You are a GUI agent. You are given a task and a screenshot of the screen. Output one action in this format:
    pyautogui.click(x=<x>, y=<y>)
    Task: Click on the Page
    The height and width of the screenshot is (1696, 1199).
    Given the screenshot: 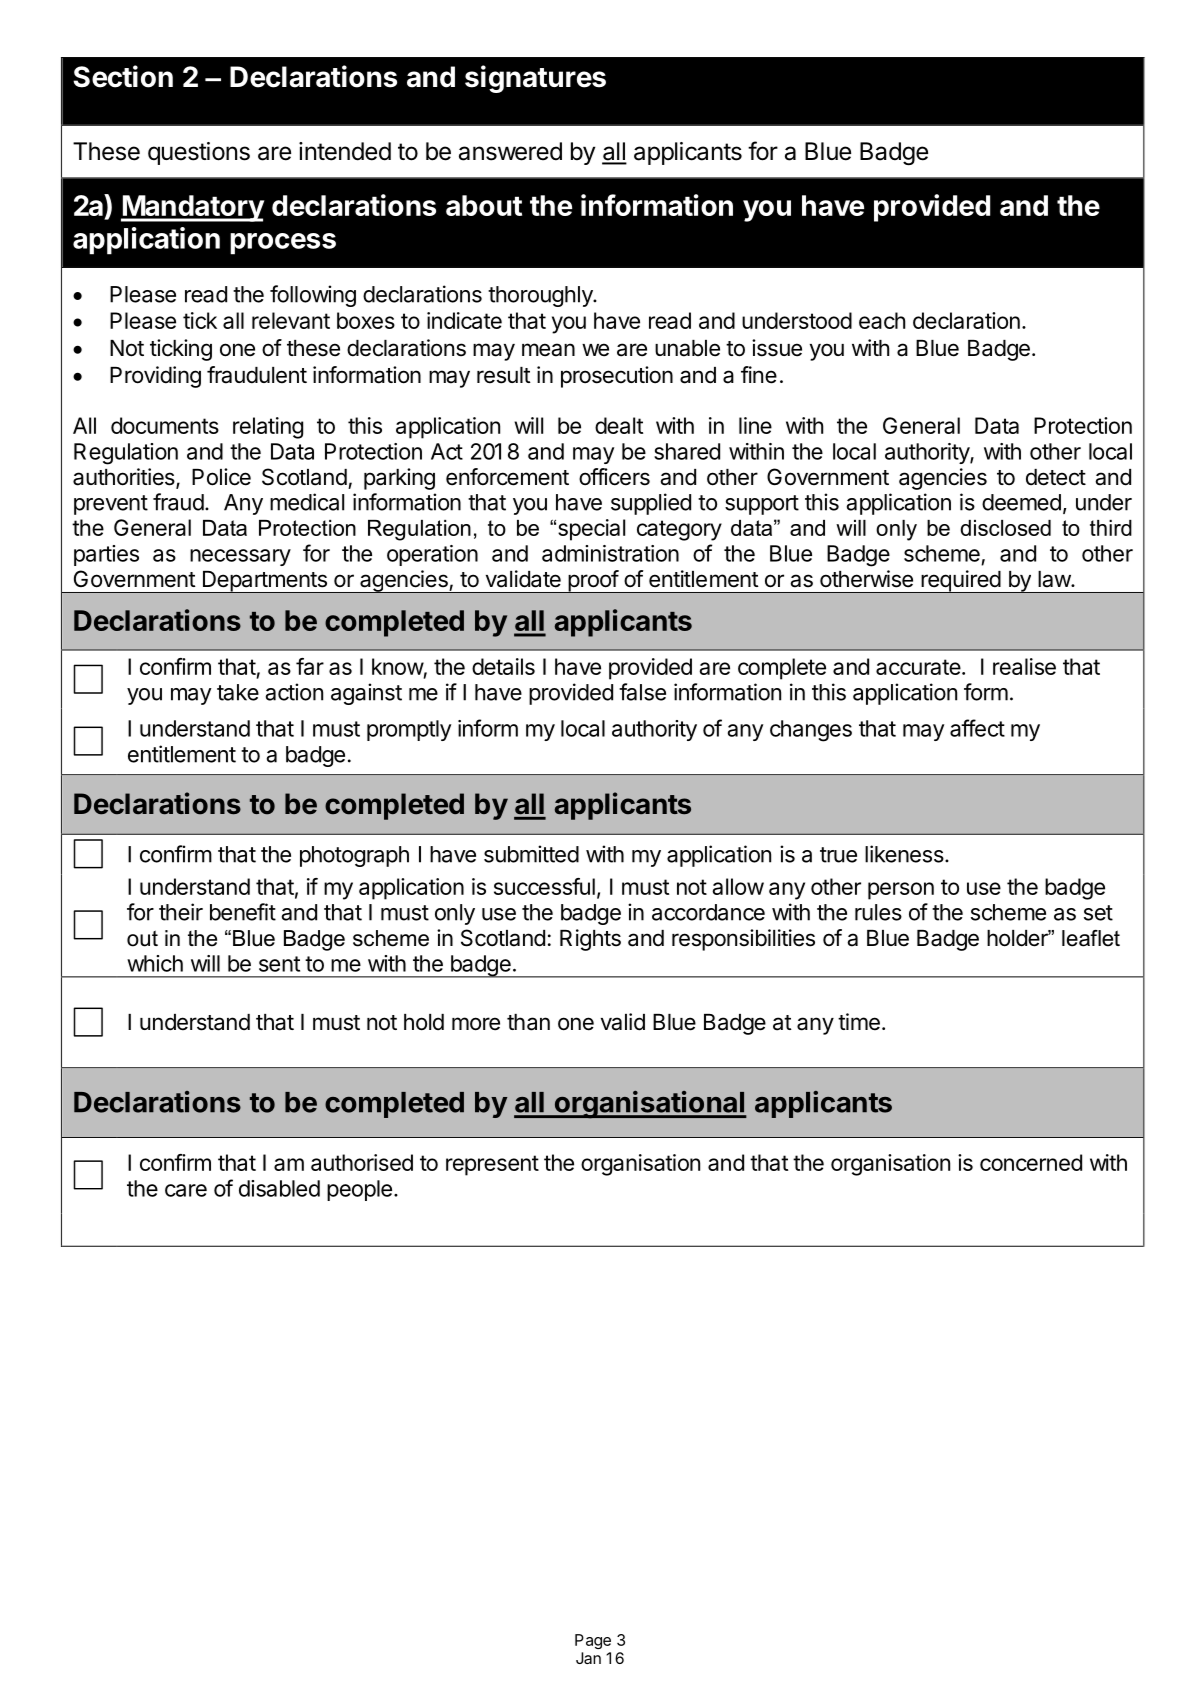 What is the action you would take?
    pyautogui.click(x=593, y=1641)
